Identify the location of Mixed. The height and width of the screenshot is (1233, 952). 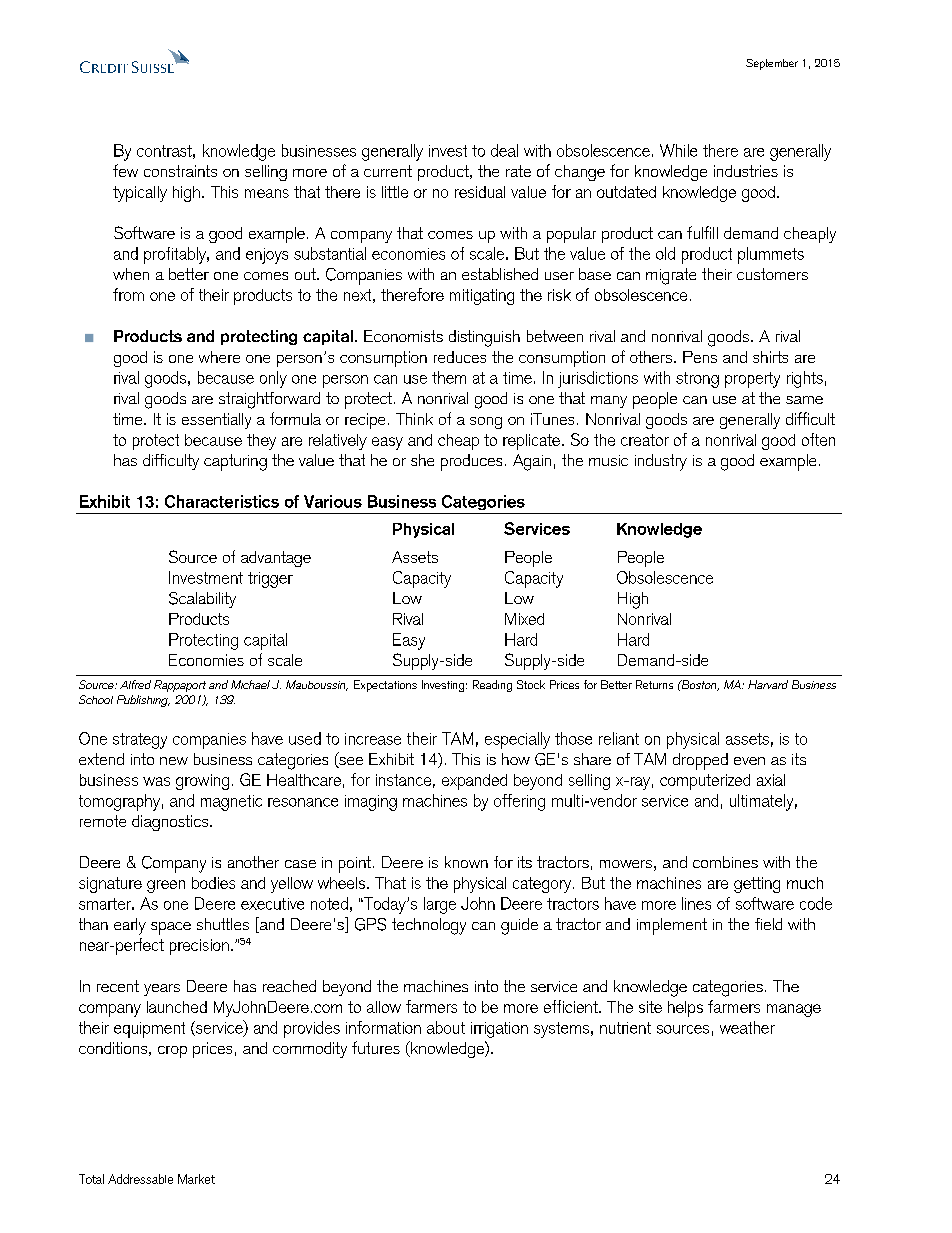
(524, 619).
